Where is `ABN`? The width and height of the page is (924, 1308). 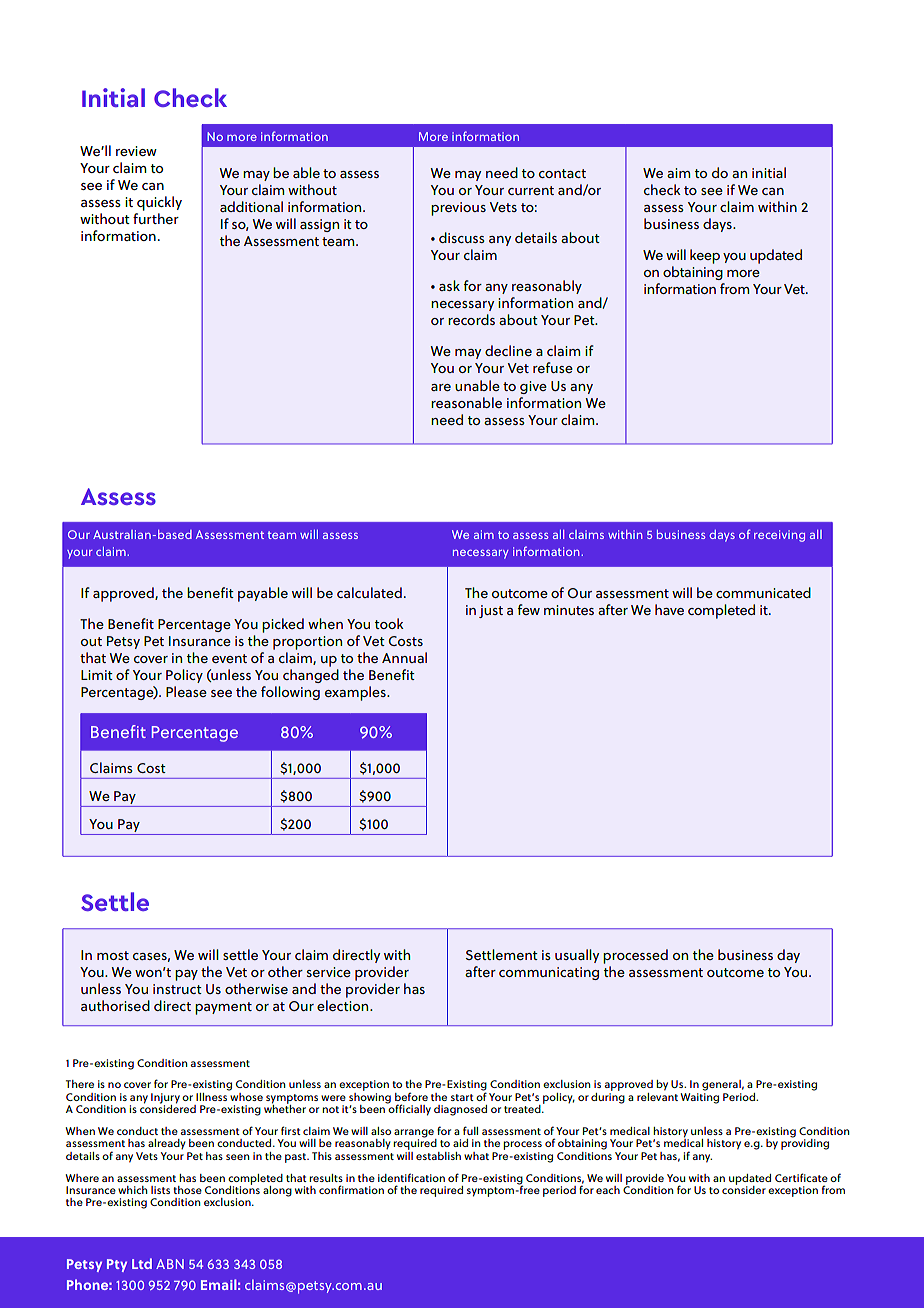
ABN is located at coordinates (170, 1264).
